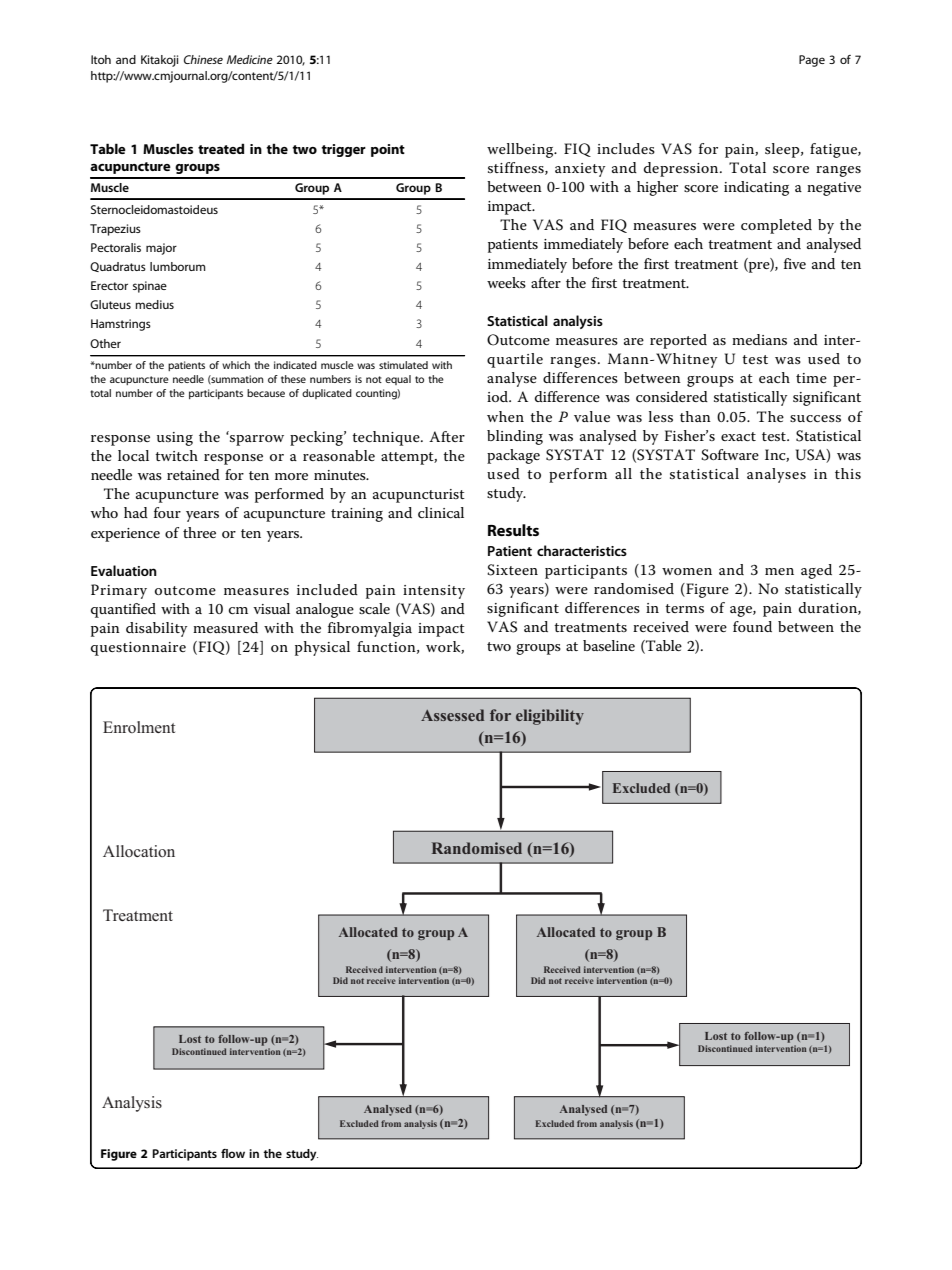 This page has height=1270, width=952. I want to click on Page, so click(812, 61).
